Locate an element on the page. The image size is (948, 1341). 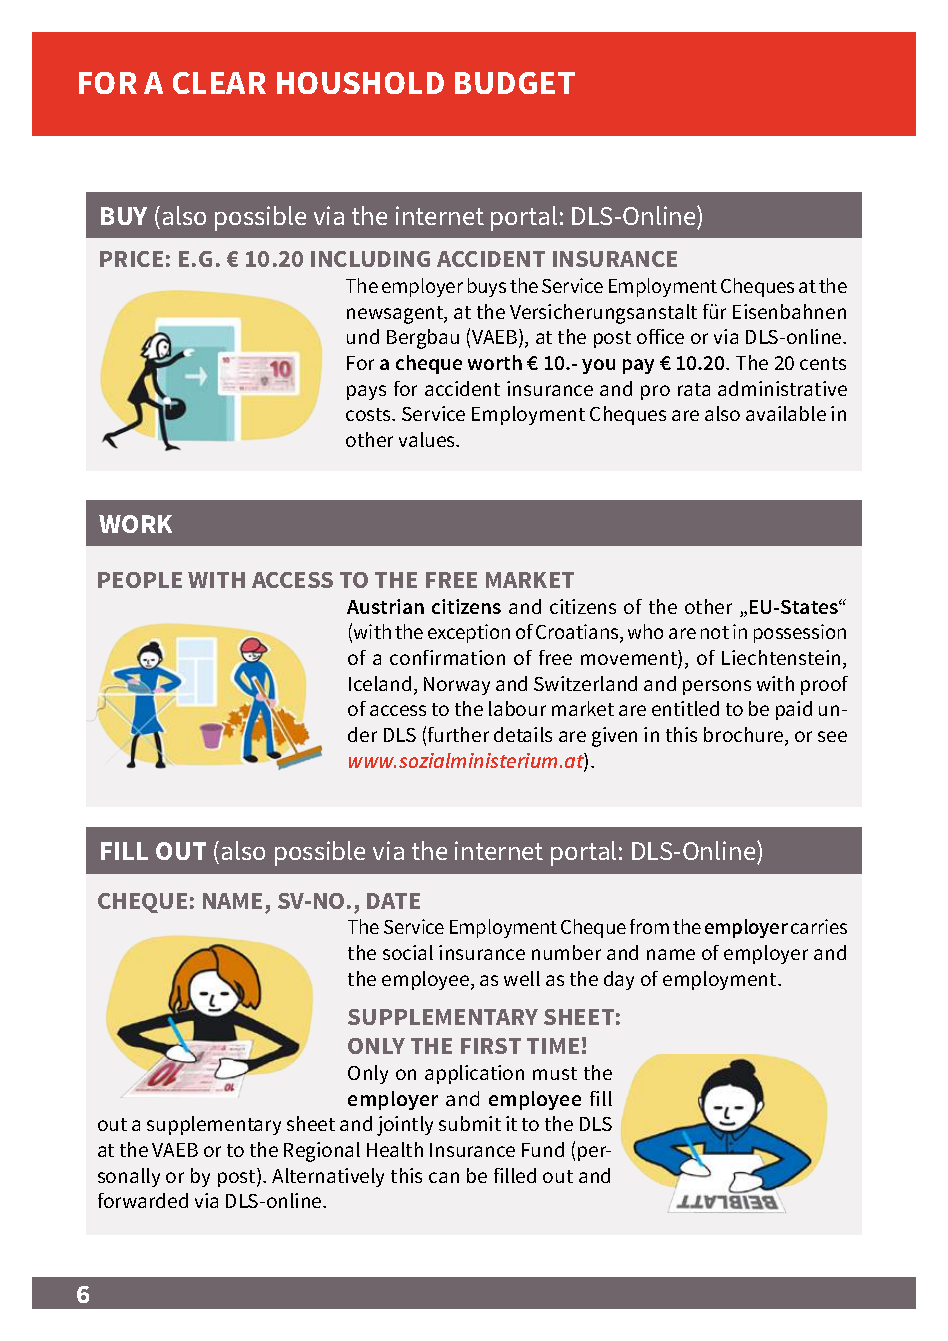
PEOPLE is located at coordinates (140, 580).
